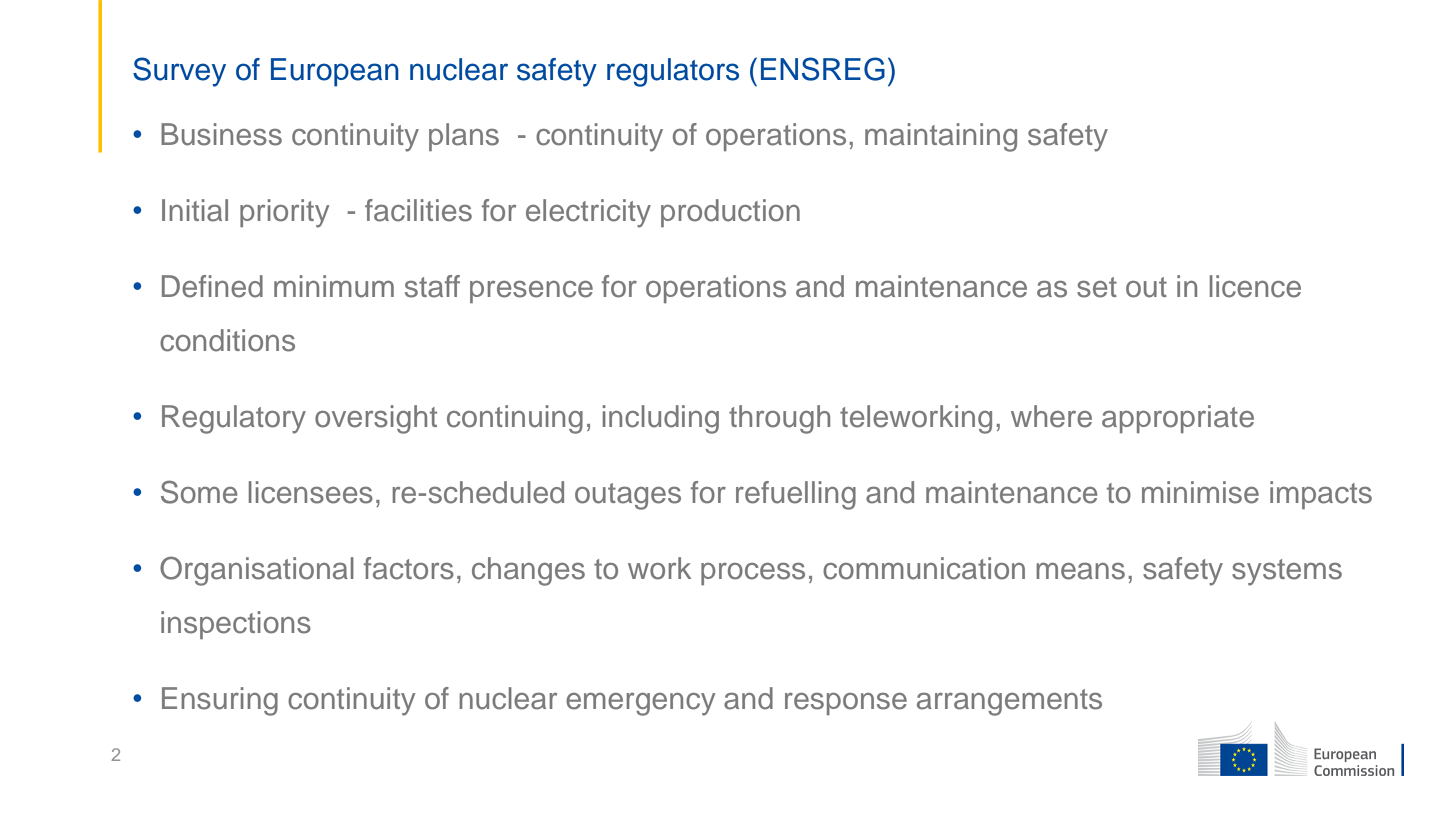 The width and height of the screenshot is (1456, 819). I want to click on maintaining, so click(941, 137).
